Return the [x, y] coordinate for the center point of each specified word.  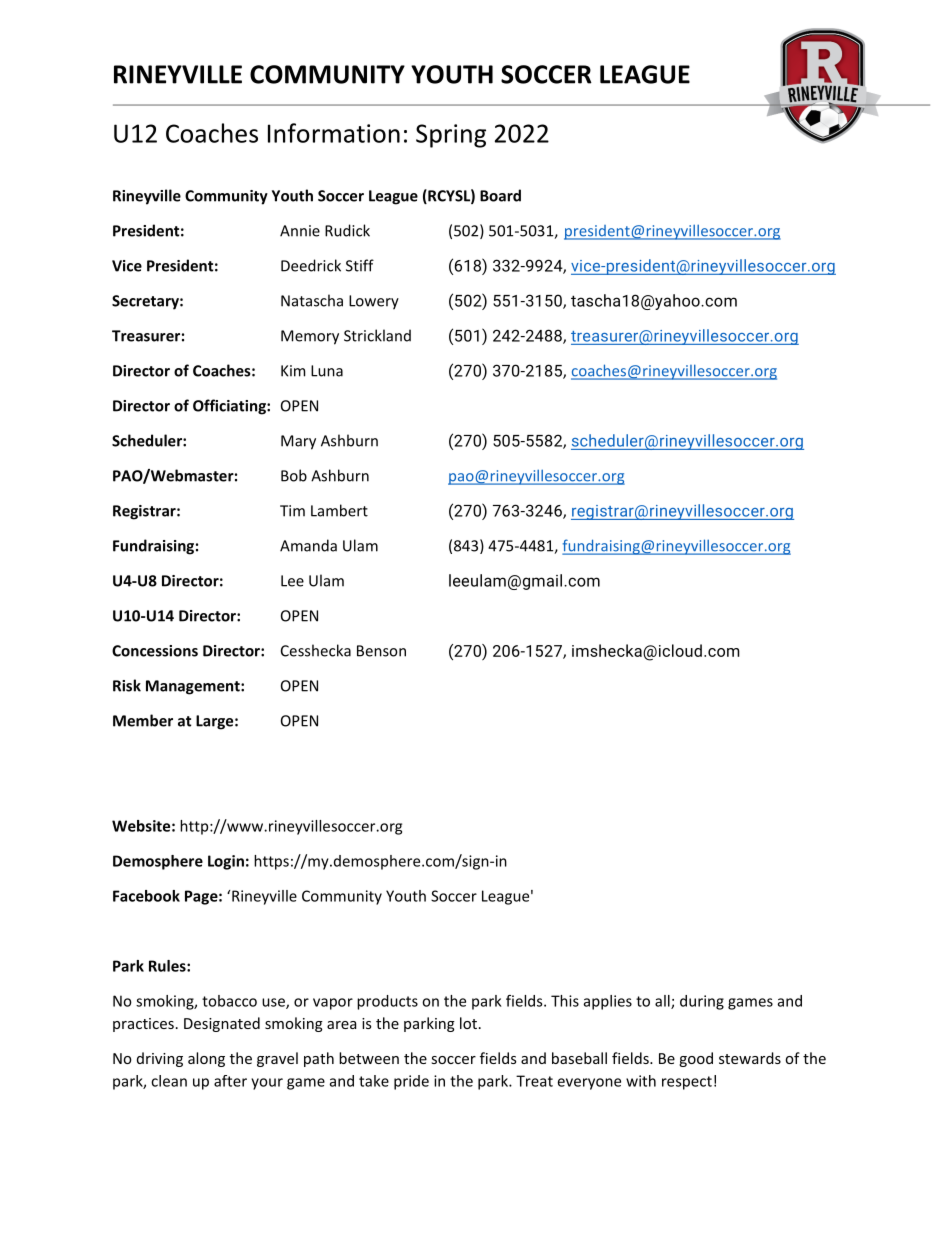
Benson [381, 651]
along [206, 1059]
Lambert [339, 510]
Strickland [377, 335]
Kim [293, 371]
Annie [300, 231]
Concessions [155, 651]
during [702, 1002]
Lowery [374, 302]
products [387, 1002]
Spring [451, 136]
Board [500, 195]
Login [226, 862]
